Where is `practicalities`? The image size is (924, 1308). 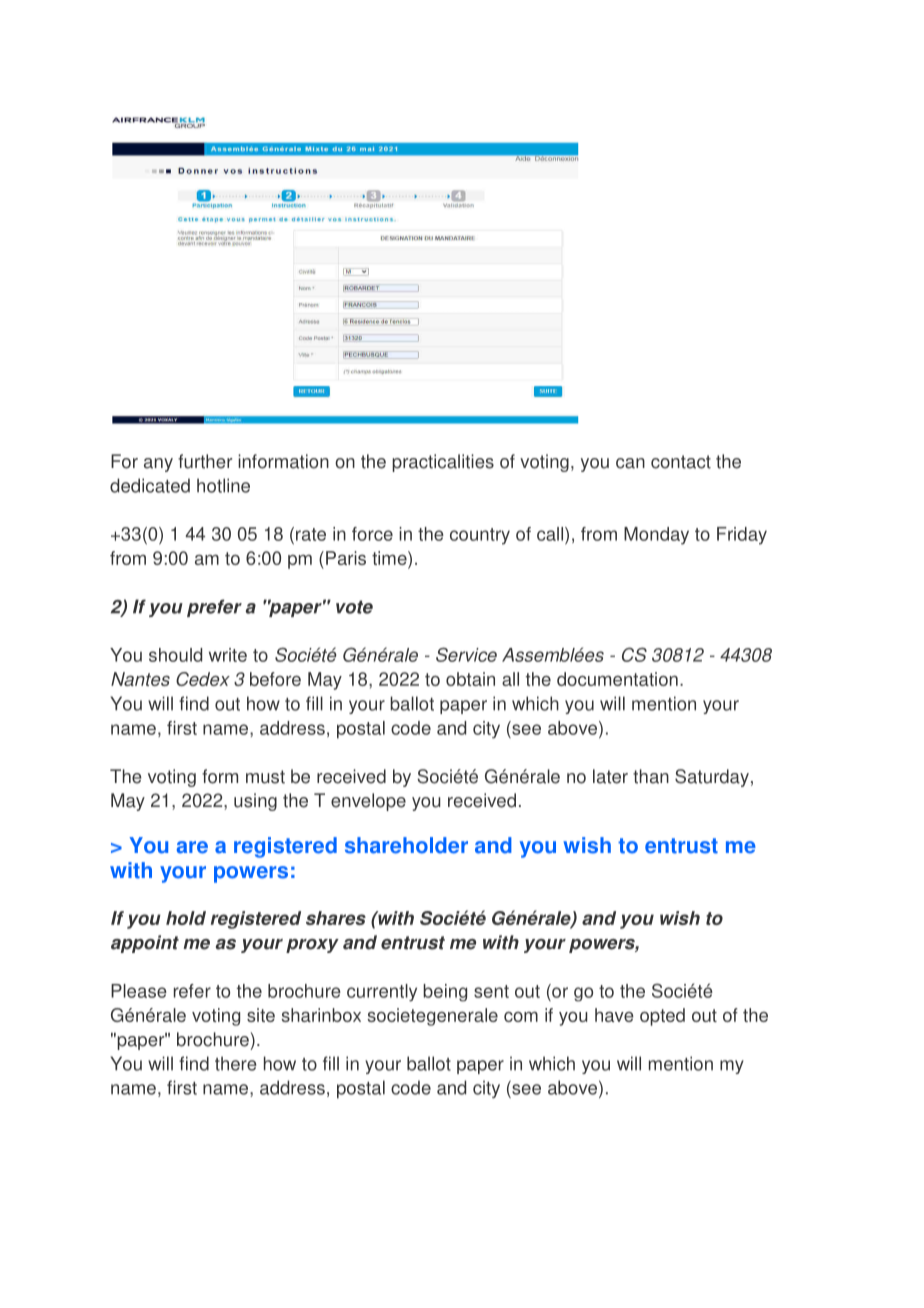
practicalities is located at coordinates (443, 463).
